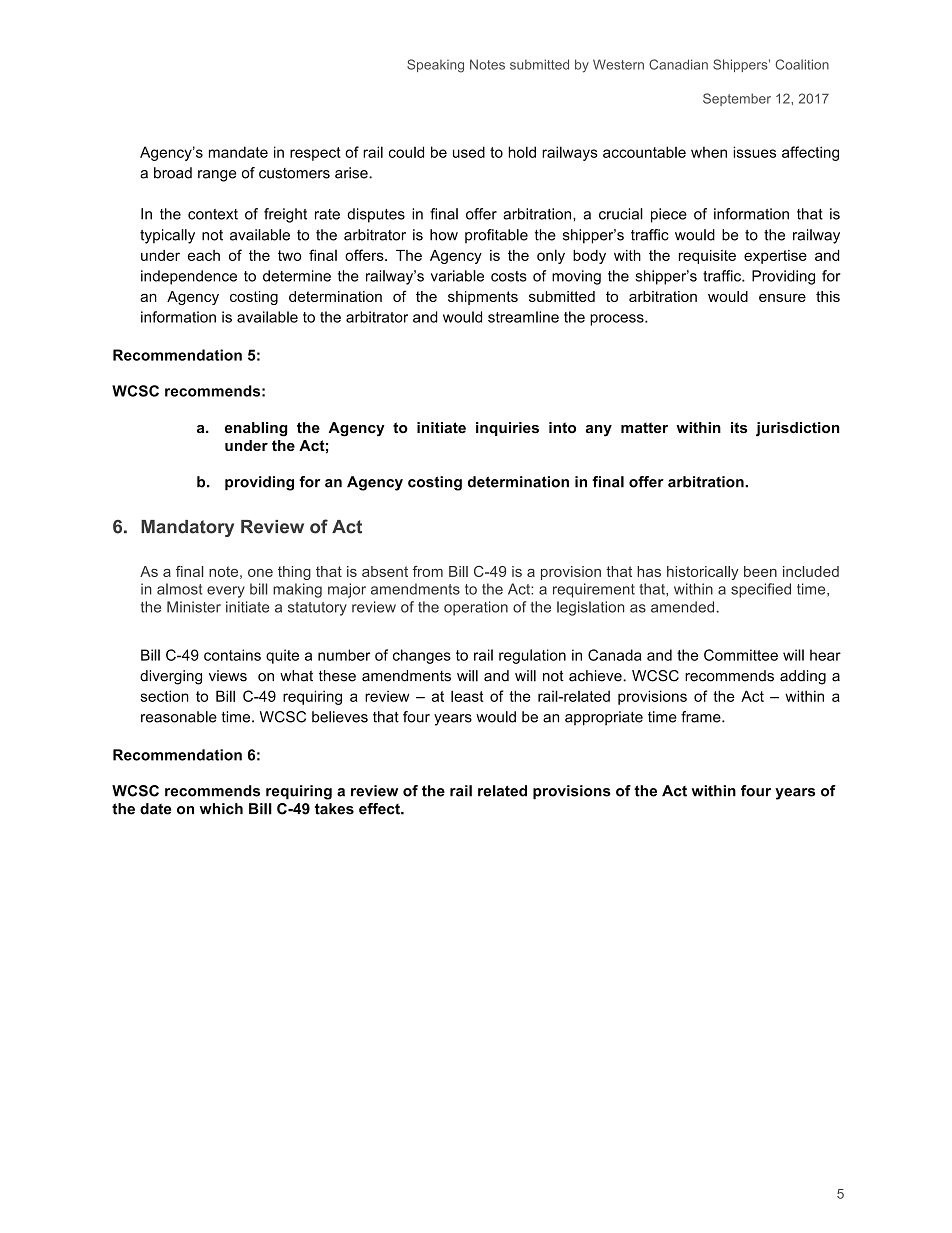  Describe the element at coordinates (315, 154) in the page. I see `respect` at that location.
